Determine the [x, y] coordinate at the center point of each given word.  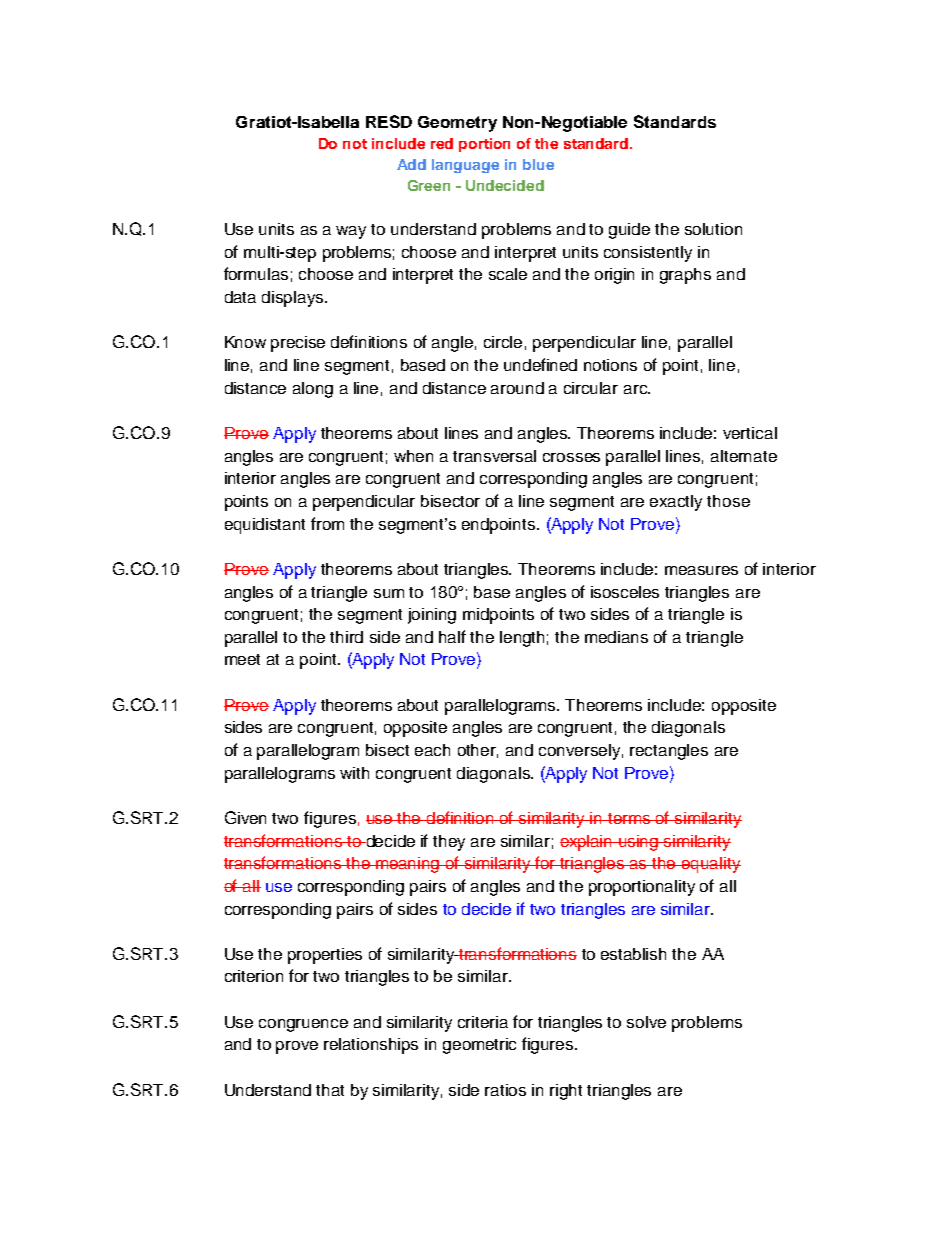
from [327, 523]
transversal [494, 456]
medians [616, 637]
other [478, 751]
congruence [303, 1025]
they [449, 843]
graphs [685, 276]
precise [298, 344]
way [351, 232]
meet [242, 659]
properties [325, 956]
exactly [676, 503]
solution [713, 229]
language [465, 166]
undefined [540, 364]
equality [710, 865]
